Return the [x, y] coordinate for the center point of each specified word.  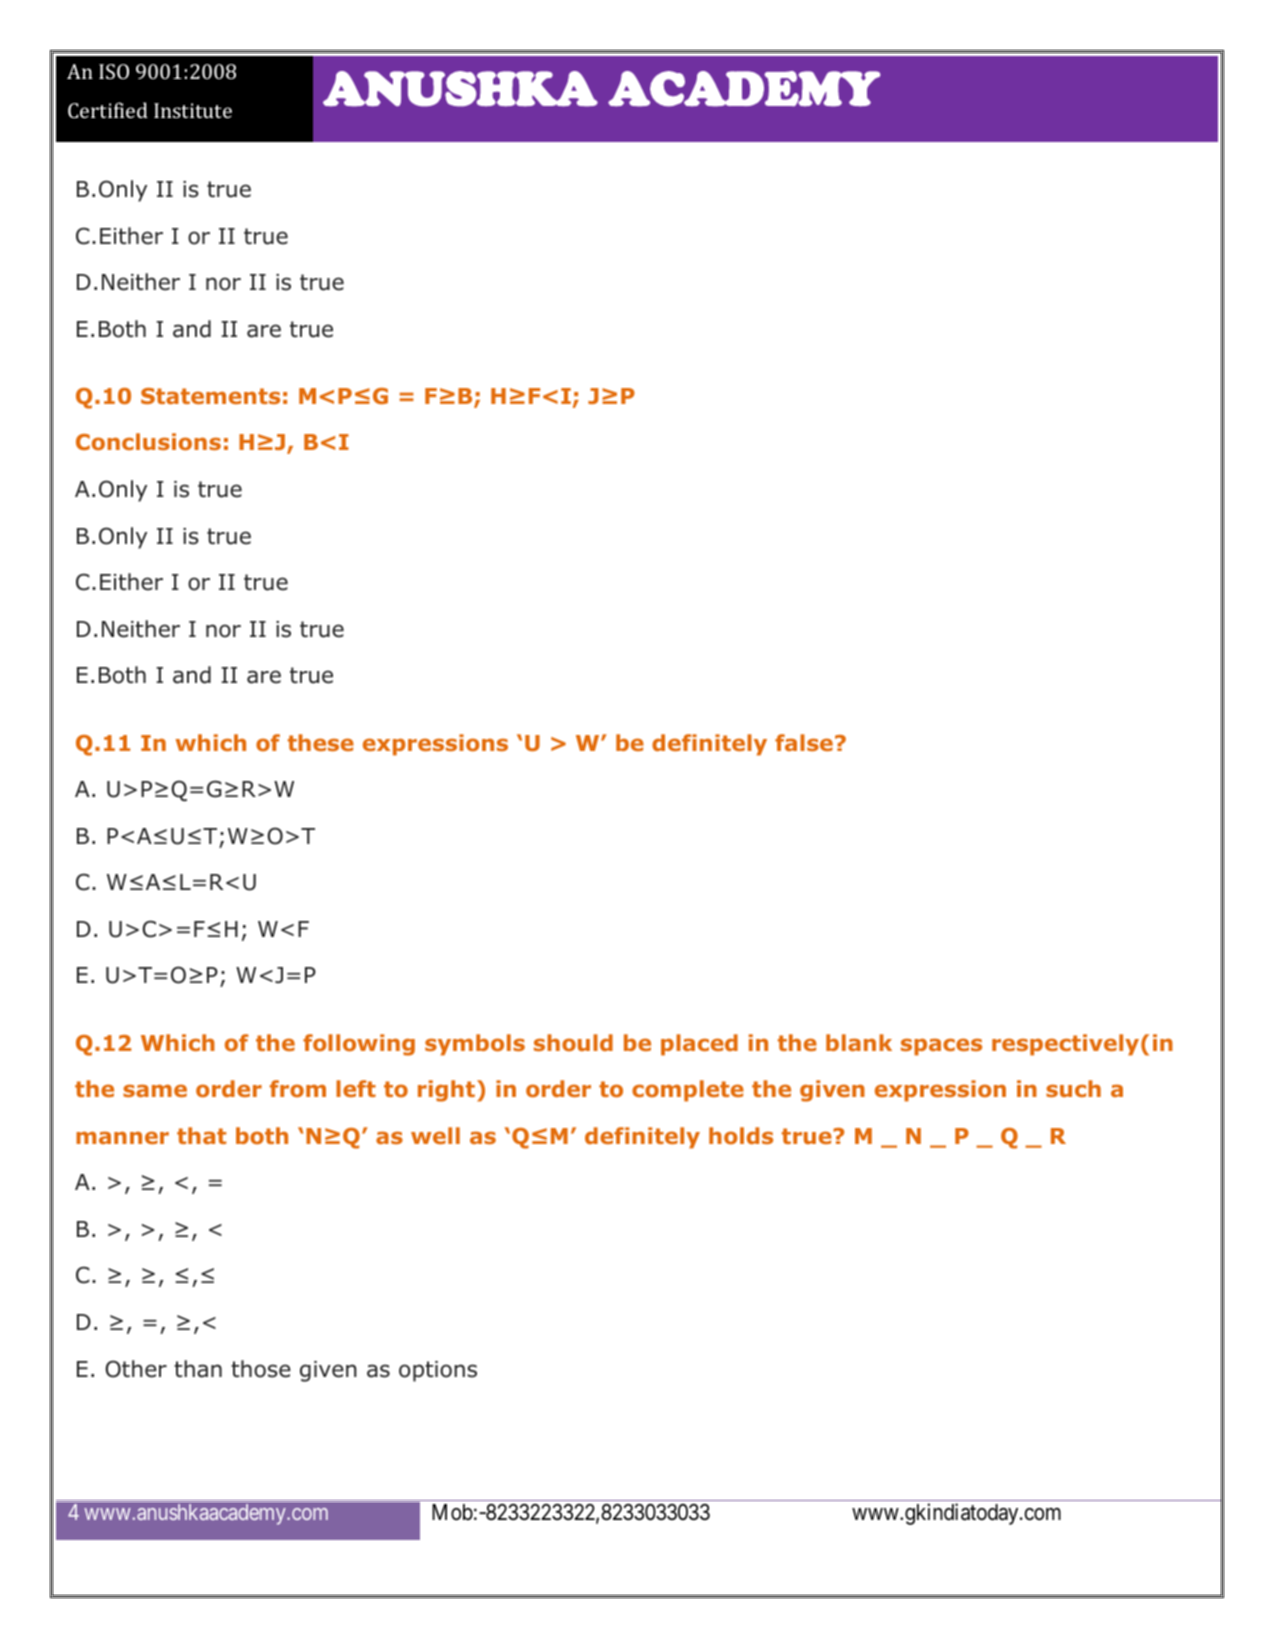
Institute [193, 110]
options [438, 1371]
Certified [108, 110]
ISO [114, 71]
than [198, 1369]
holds [741, 1136]
